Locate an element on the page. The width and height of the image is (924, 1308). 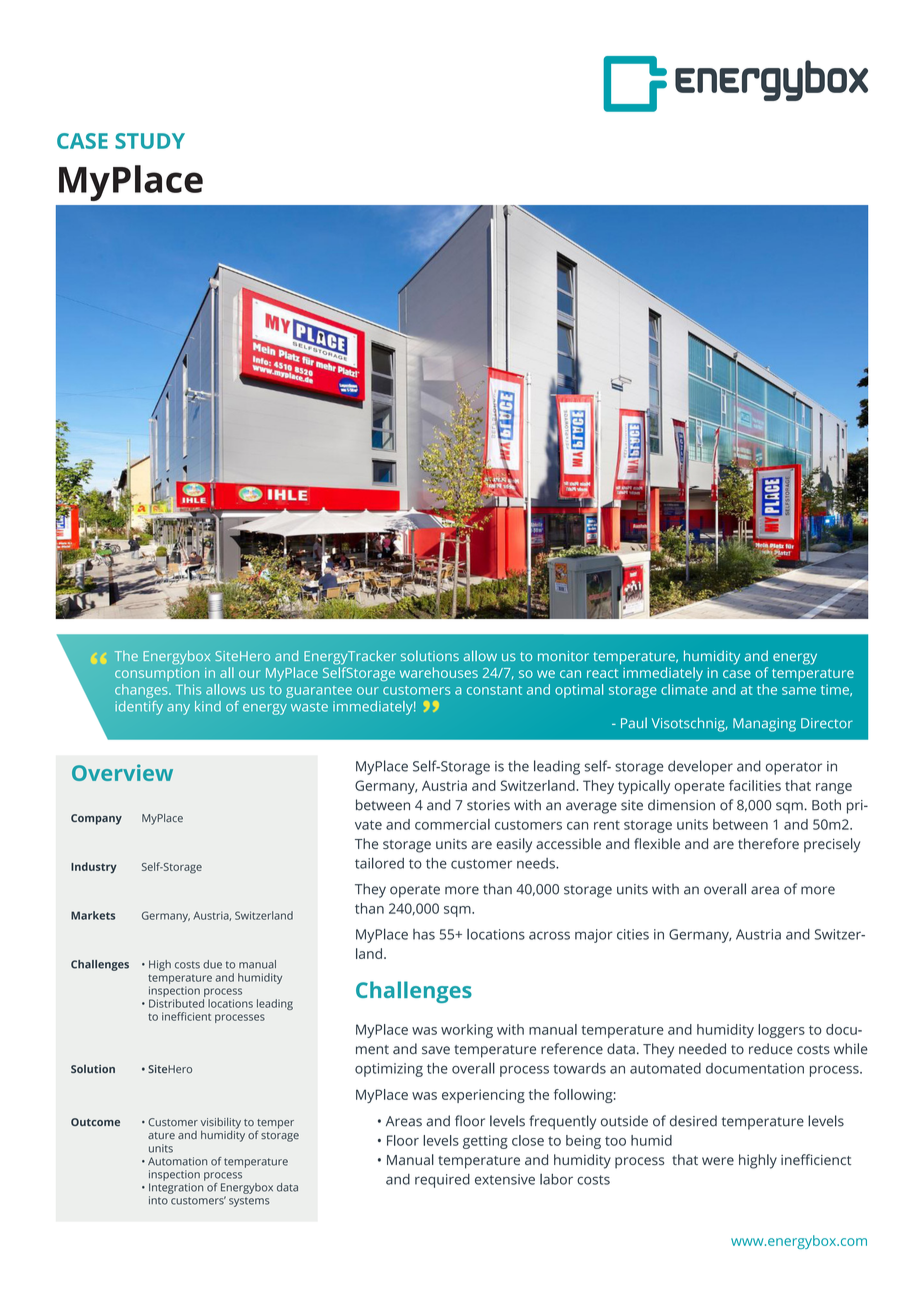
same is located at coordinates (799, 691).
